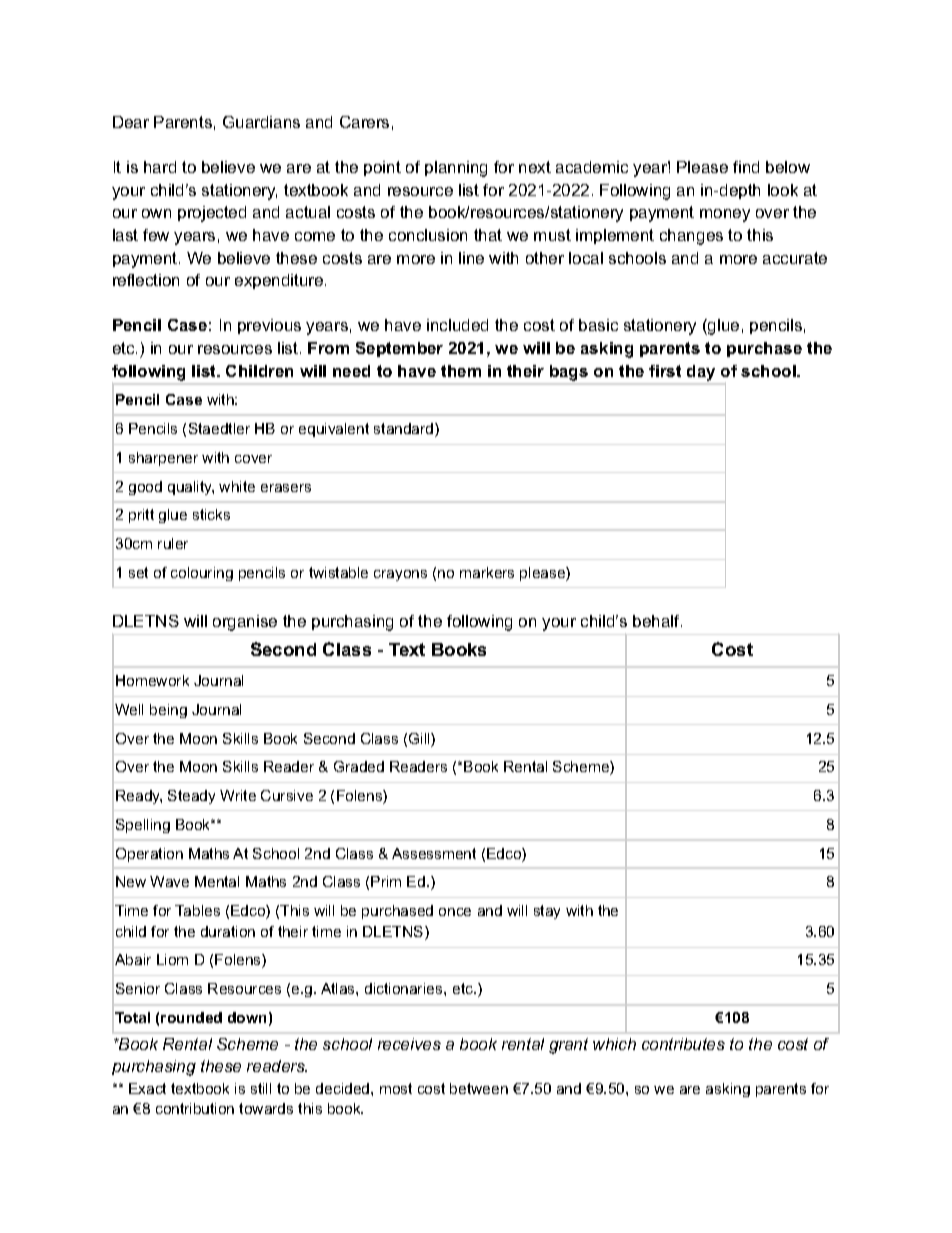  I want to click on Steady, so click(191, 797).
